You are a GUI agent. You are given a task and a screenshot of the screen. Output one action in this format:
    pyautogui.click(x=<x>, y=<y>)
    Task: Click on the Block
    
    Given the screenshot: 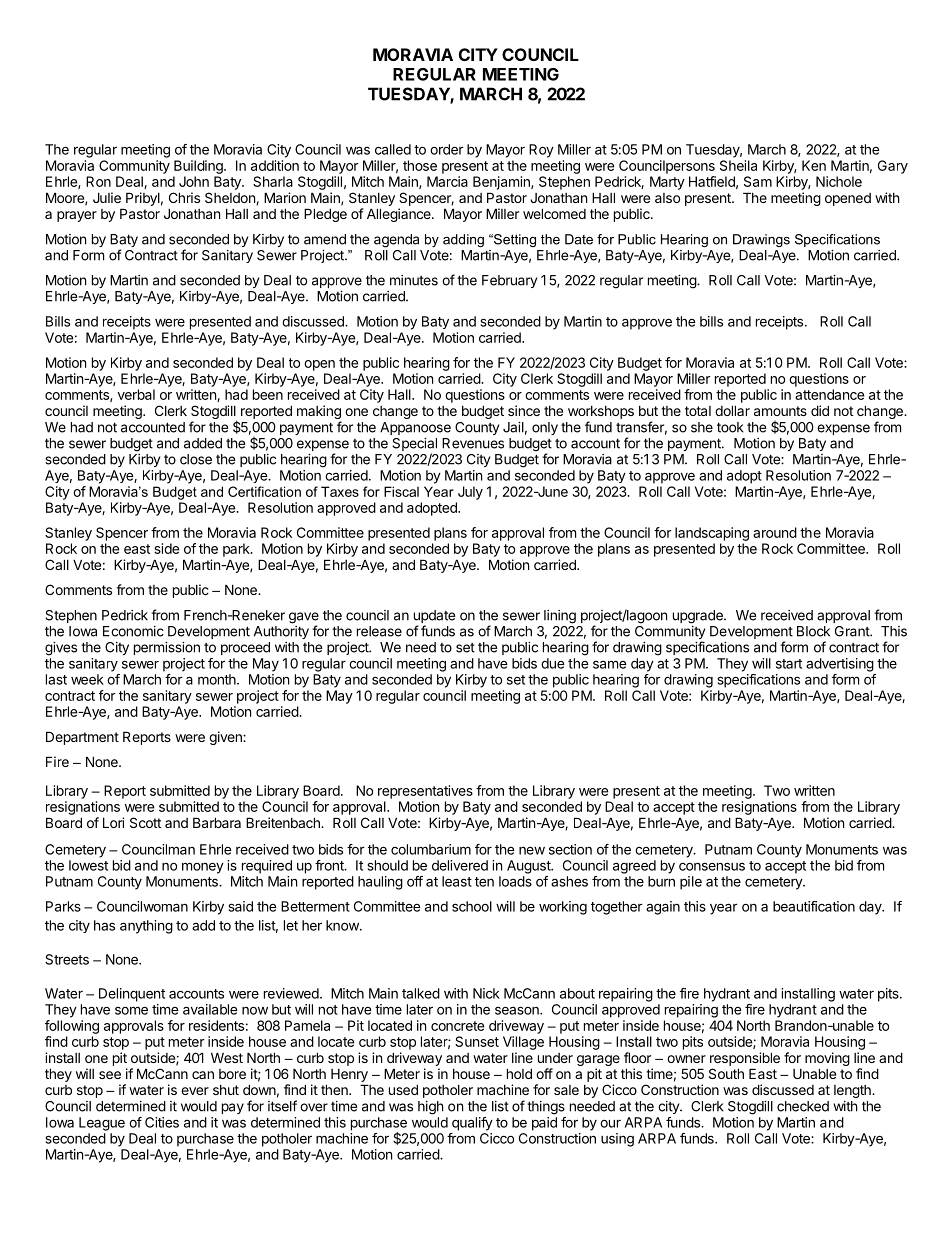 What is the action you would take?
    pyautogui.click(x=813, y=631)
